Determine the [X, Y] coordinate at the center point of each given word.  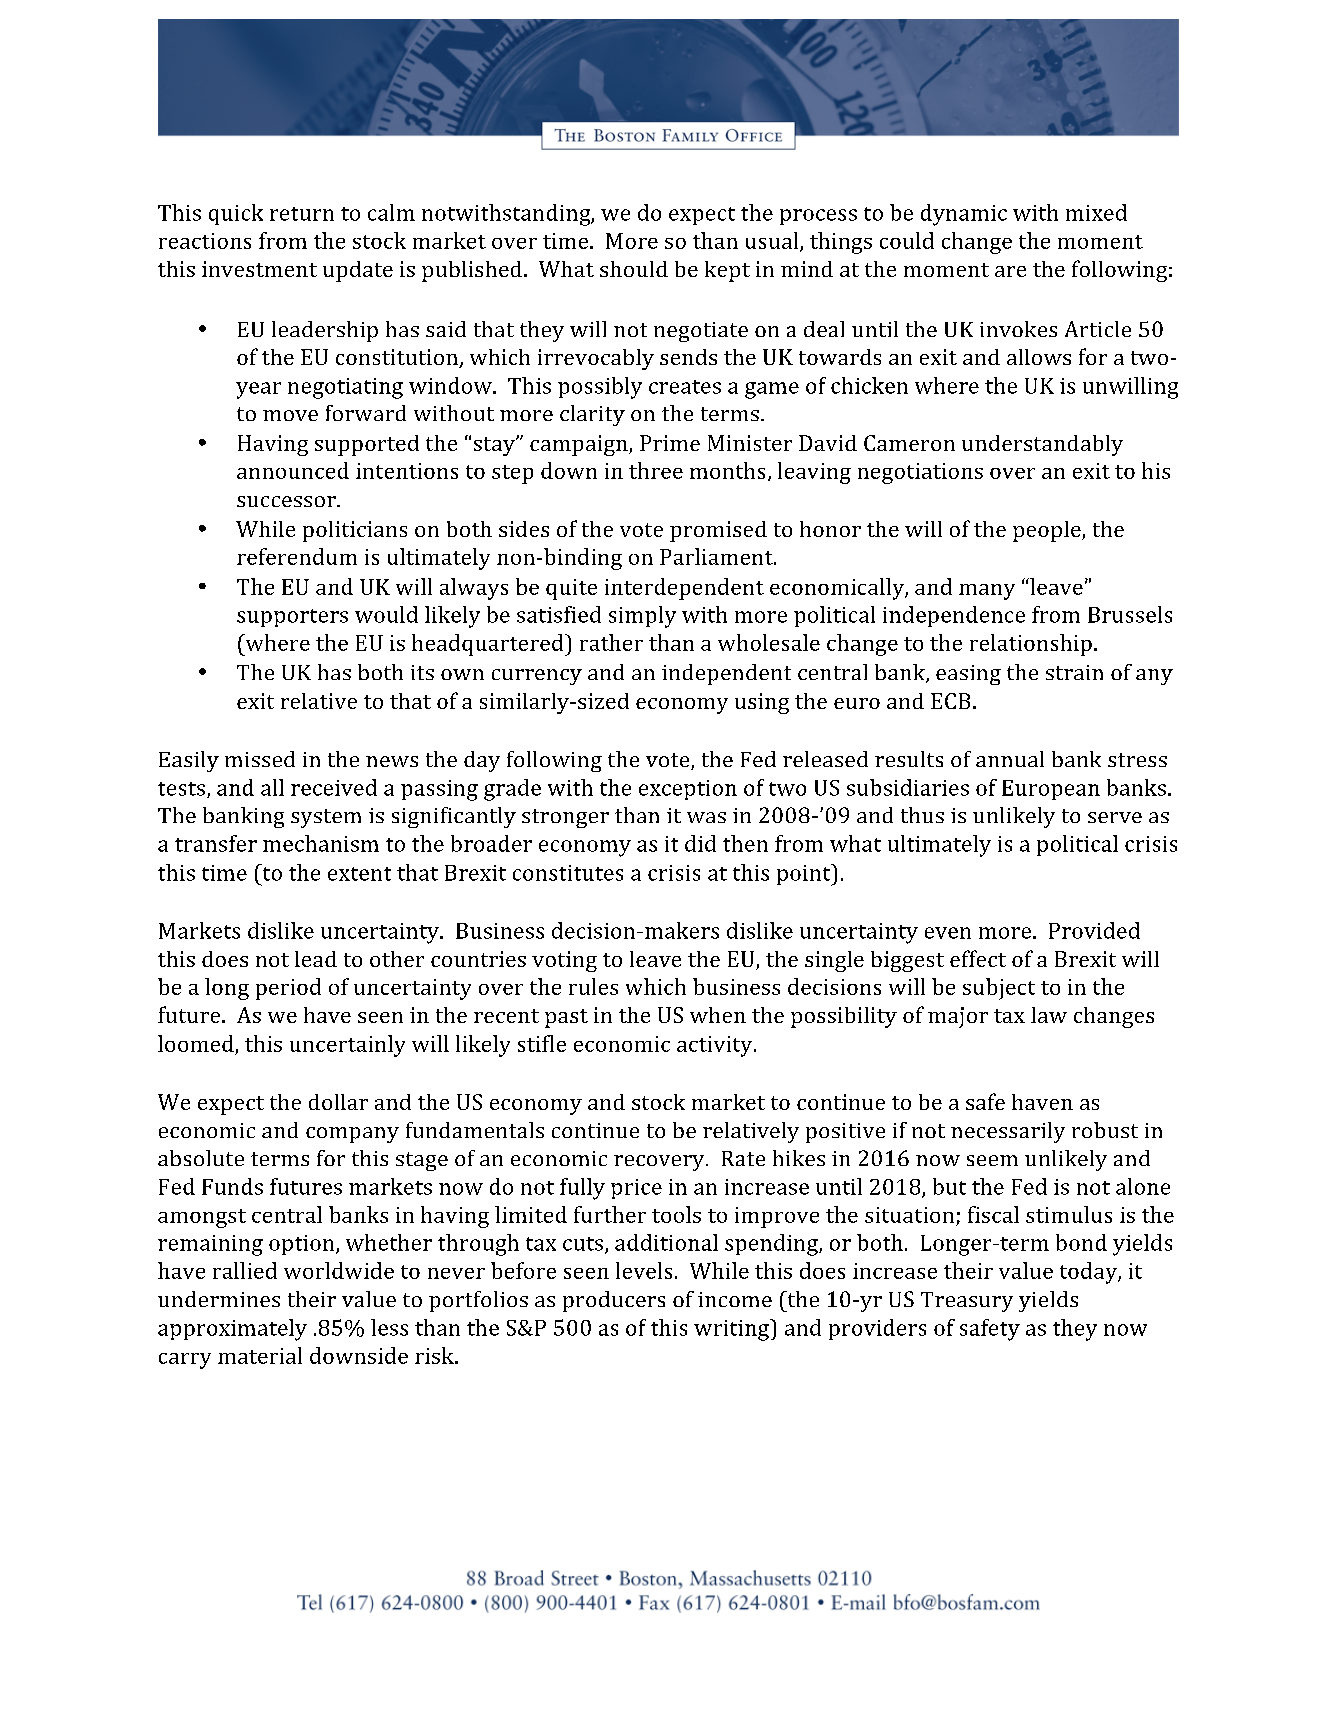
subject [999, 989]
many [987, 592]
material [260, 1355]
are [1010, 271]
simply [642, 617]
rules [593, 986]
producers [614, 1301]
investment [259, 269]
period [288, 989]
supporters [292, 618]
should [634, 269]
